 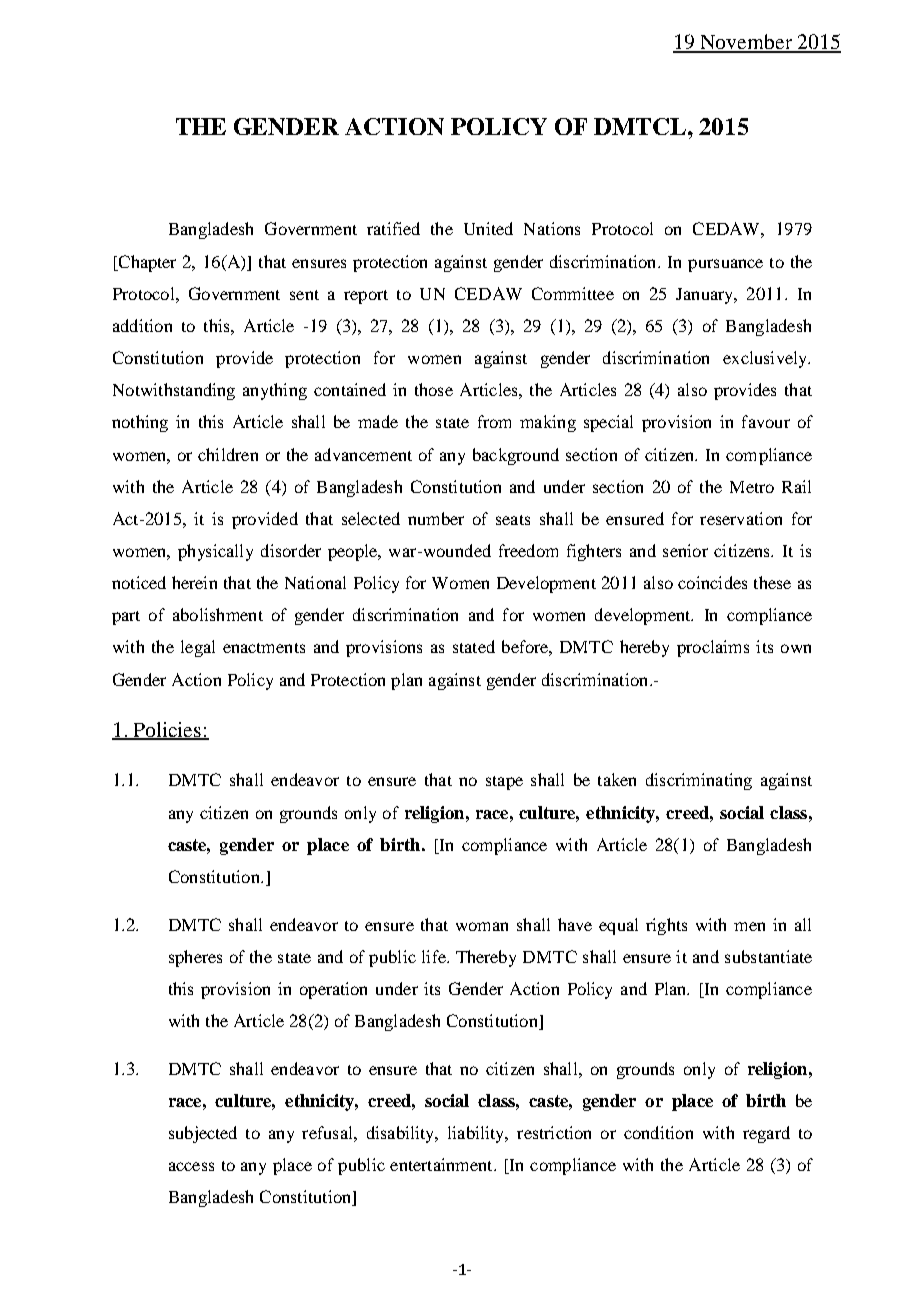 I want to click on subjected, so click(x=203, y=1134).
